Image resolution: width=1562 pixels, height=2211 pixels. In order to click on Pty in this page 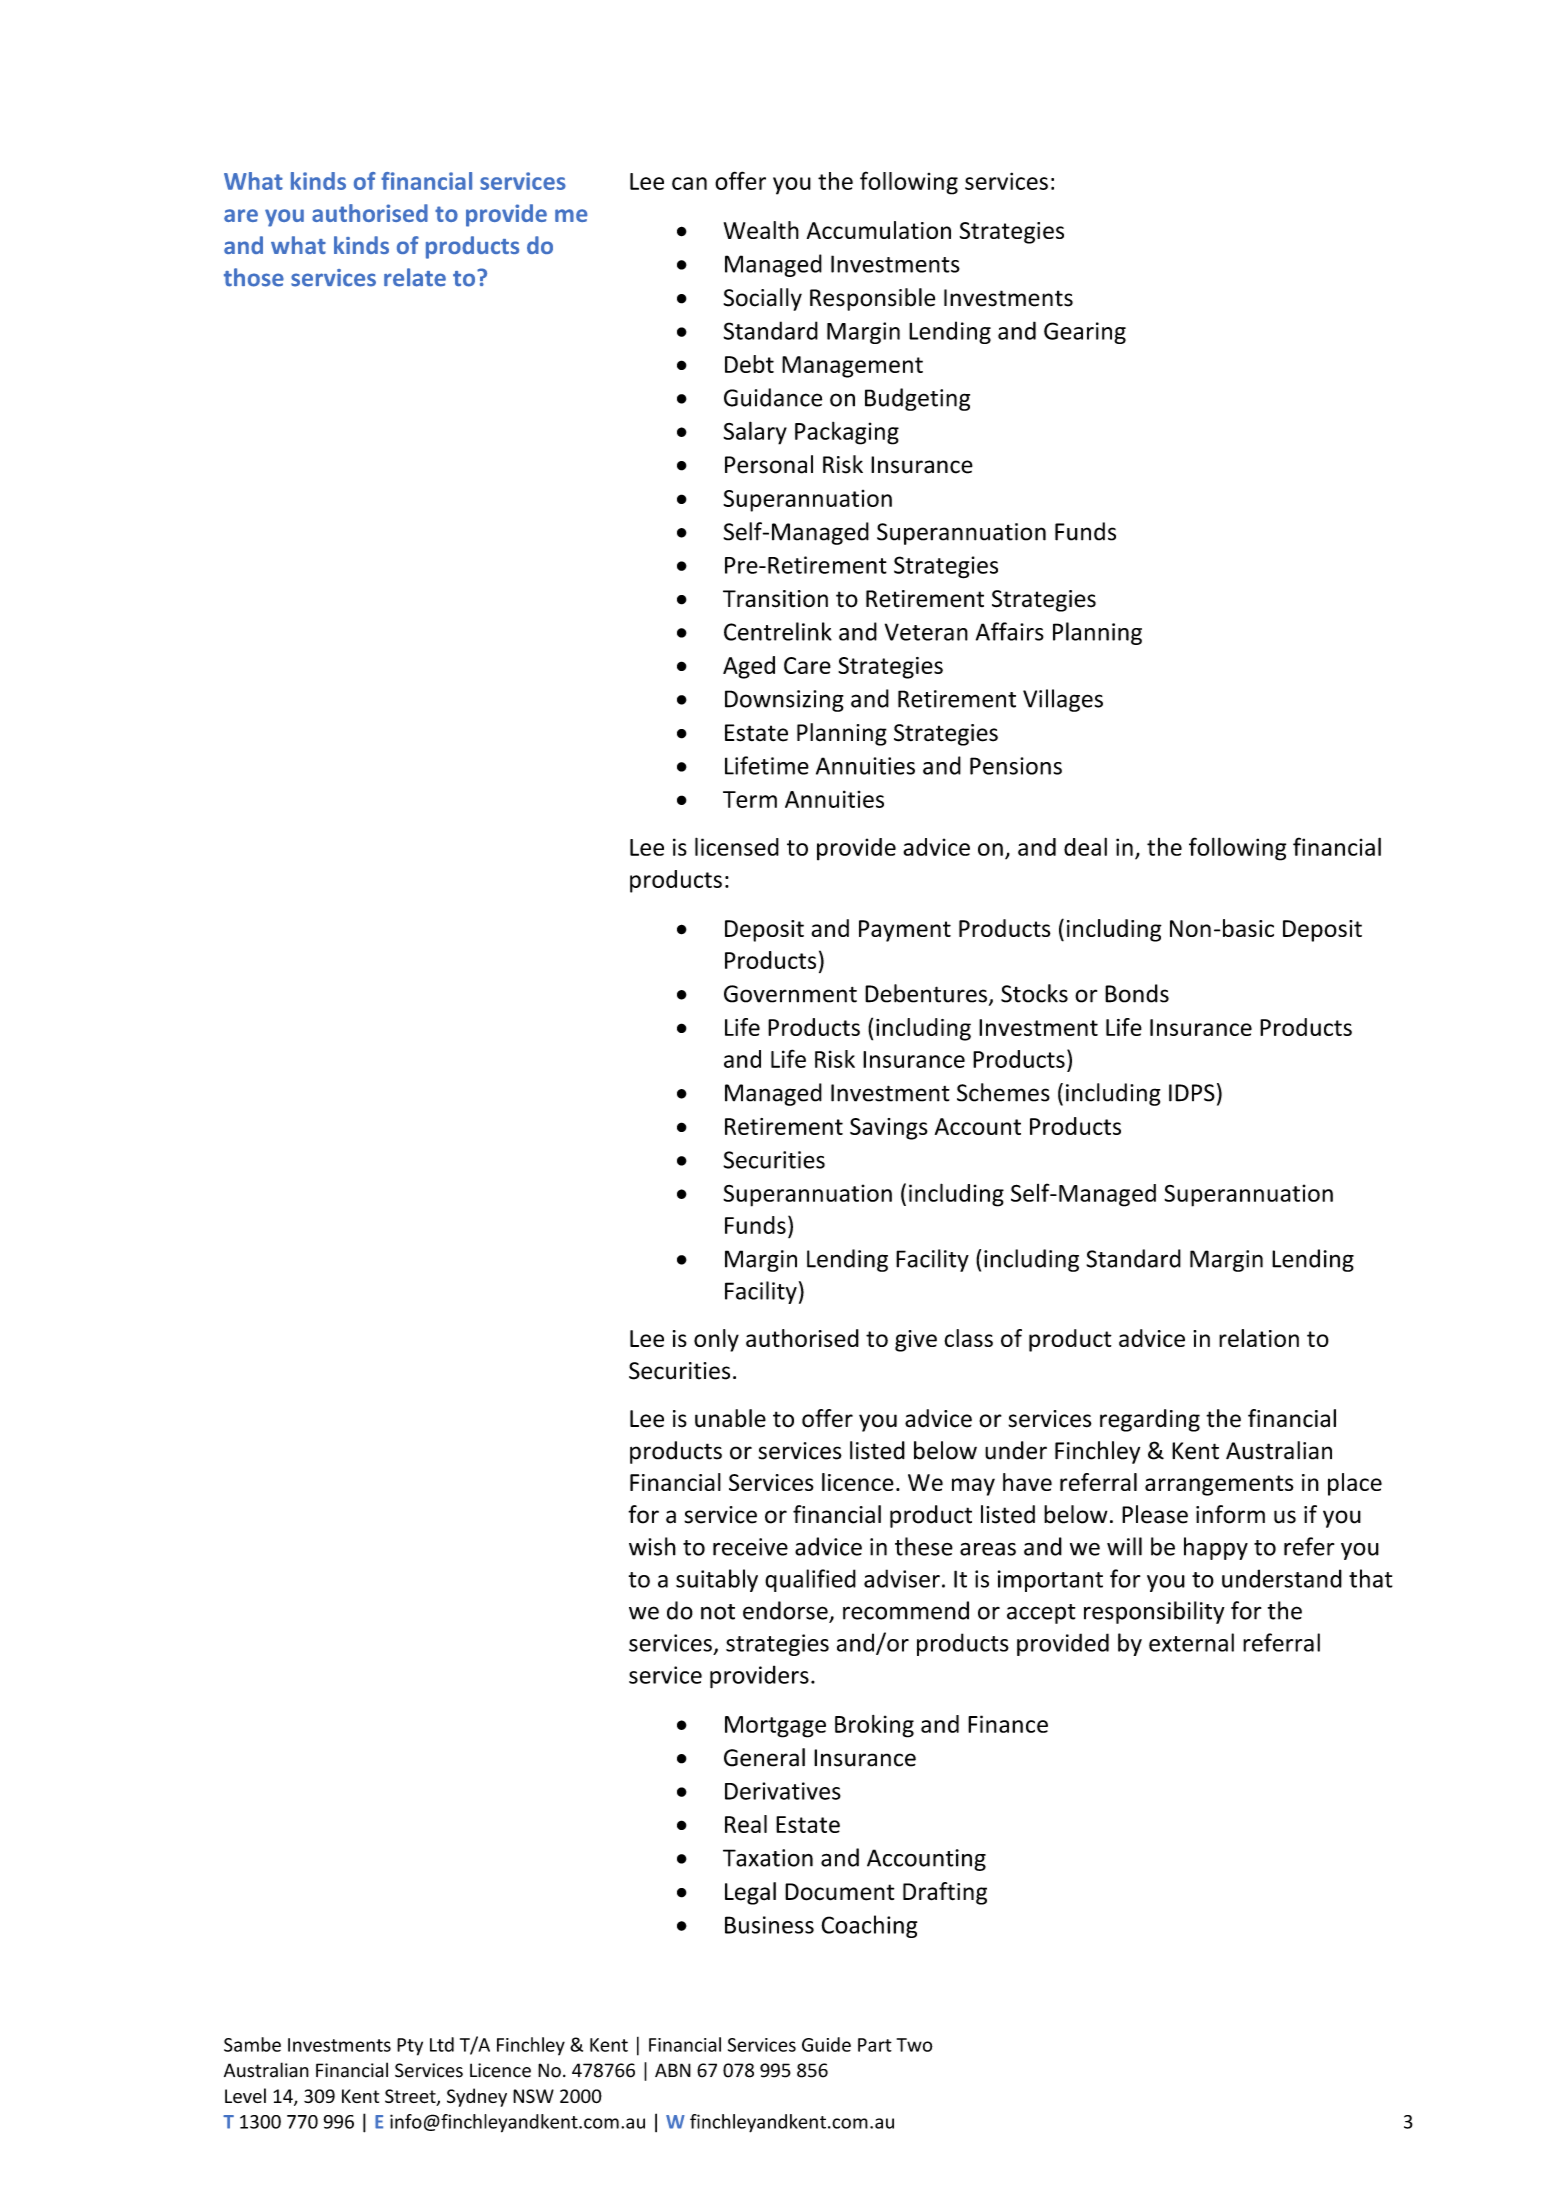, I will do `click(410, 2047)`.
